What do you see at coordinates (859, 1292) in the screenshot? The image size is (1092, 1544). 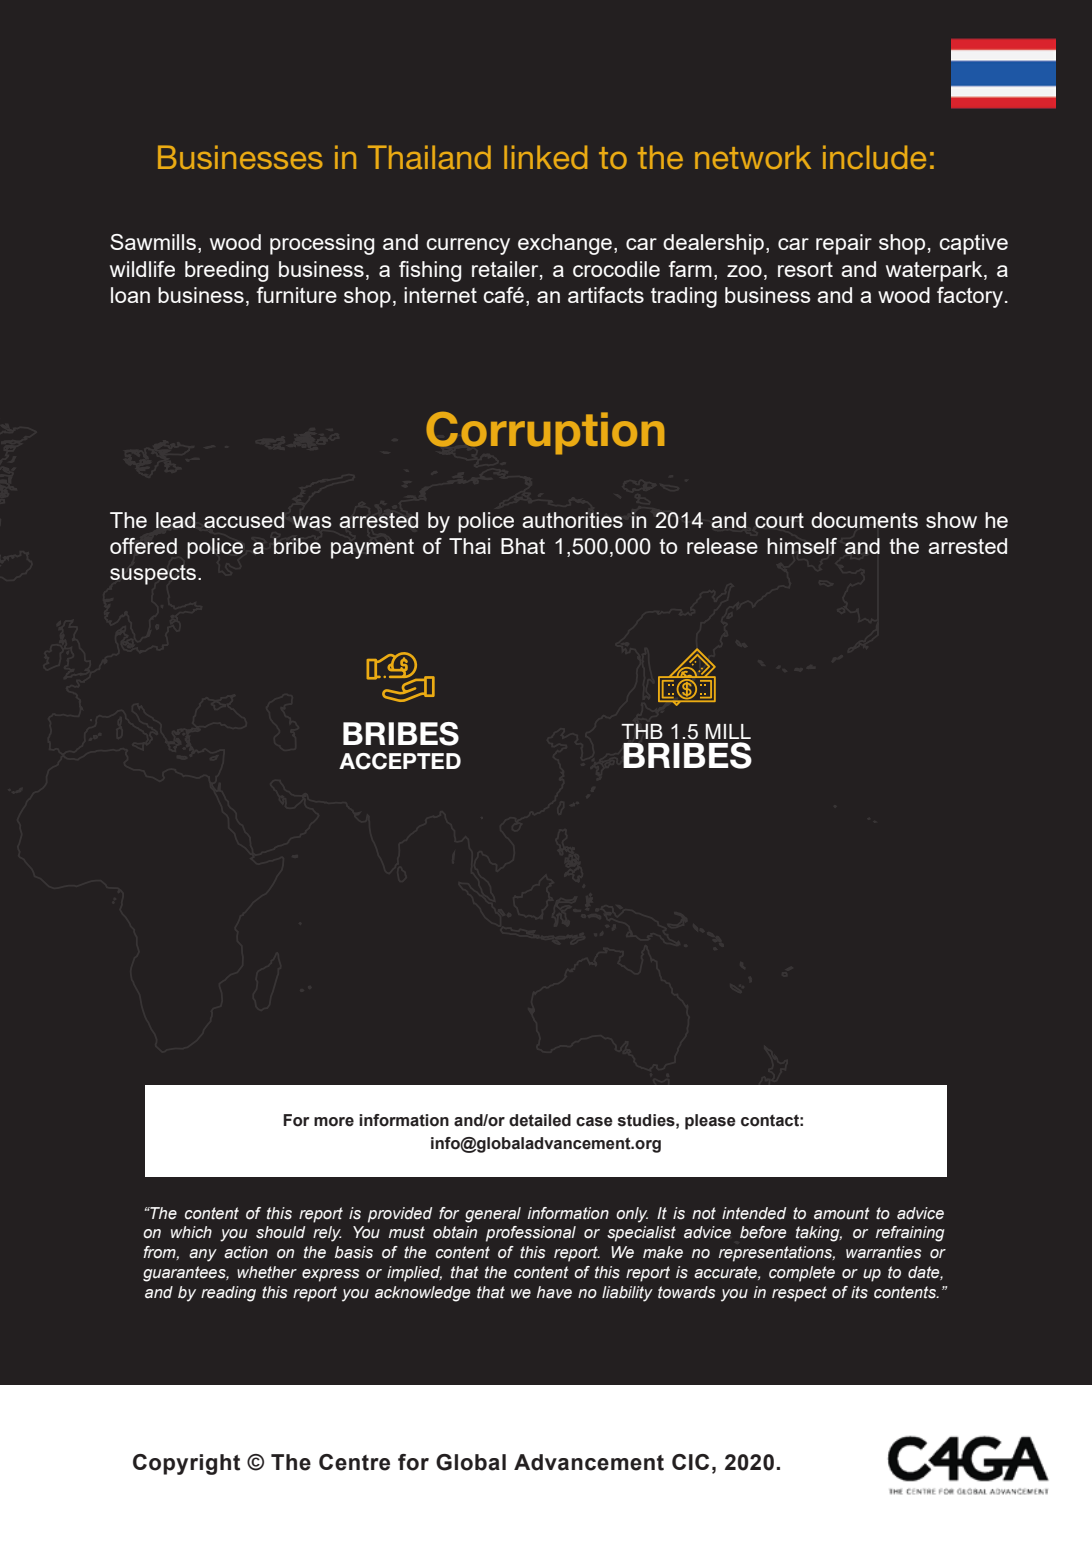 I see `its` at bounding box center [859, 1292].
